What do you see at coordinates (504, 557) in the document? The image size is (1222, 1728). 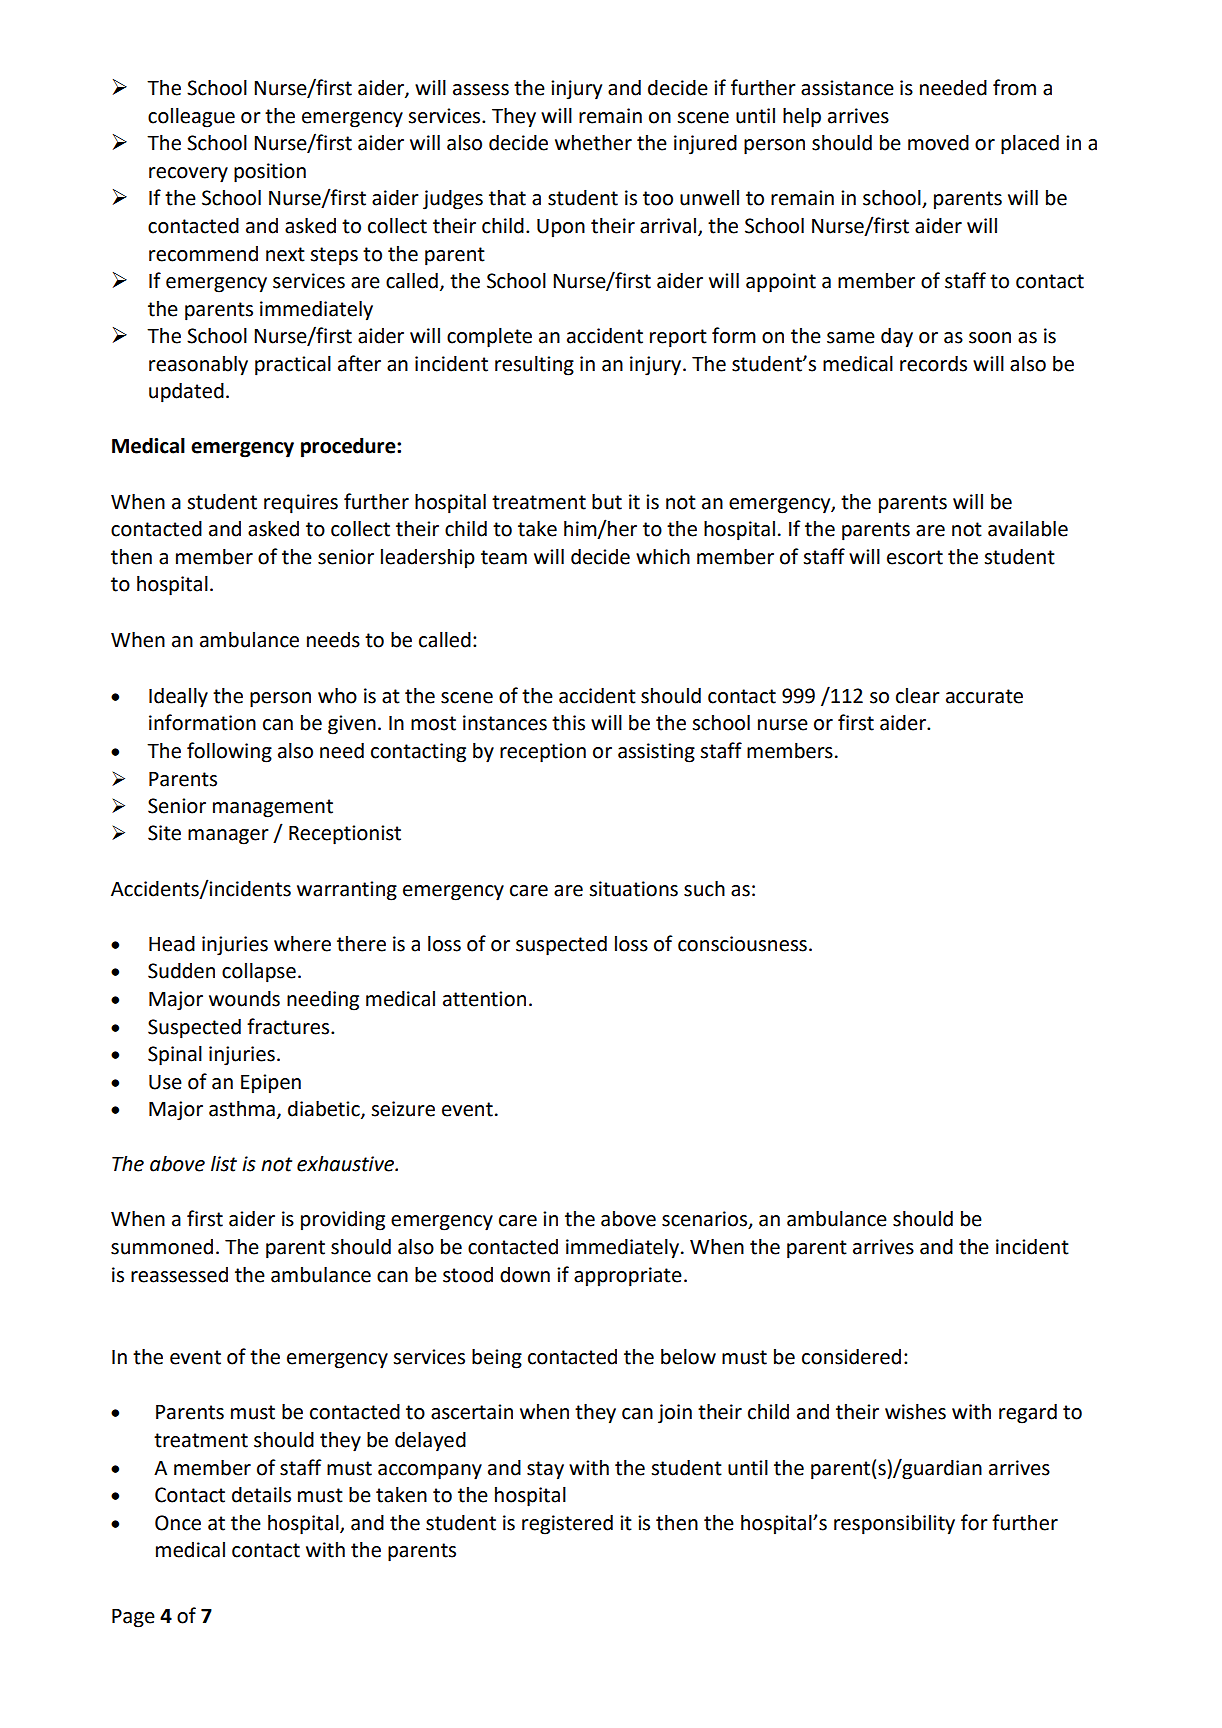 I see `team` at bounding box center [504, 557].
